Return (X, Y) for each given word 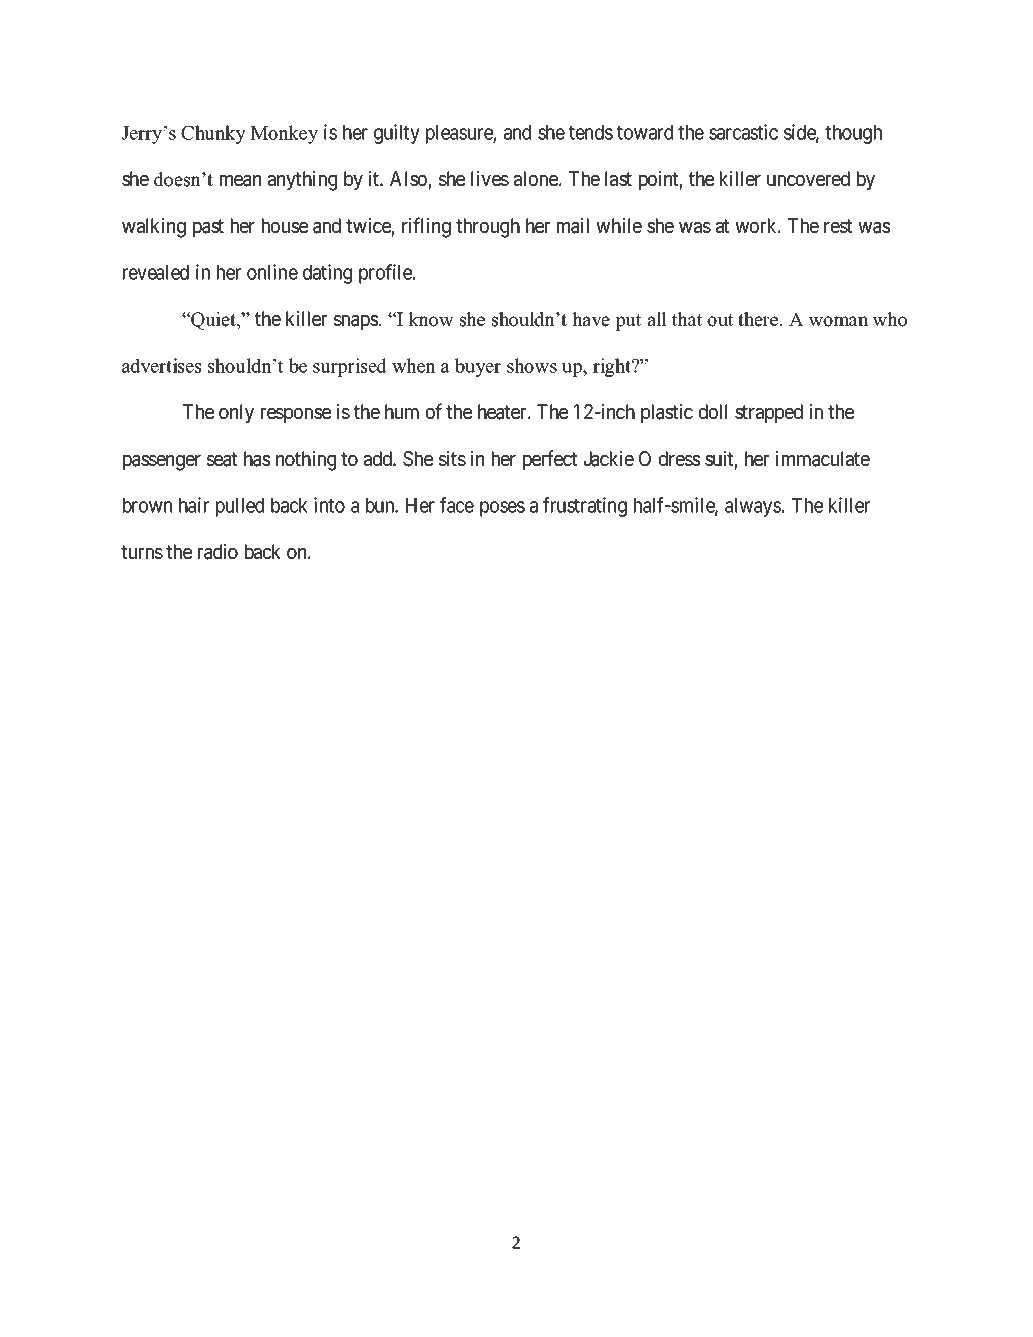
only (236, 413)
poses (502, 509)
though (853, 134)
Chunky (213, 134)
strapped (769, 413)
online (272, 272)
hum (402, 411)
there (759, 319)
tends (591, 132)
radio (218, 552)
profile (386, 274)
